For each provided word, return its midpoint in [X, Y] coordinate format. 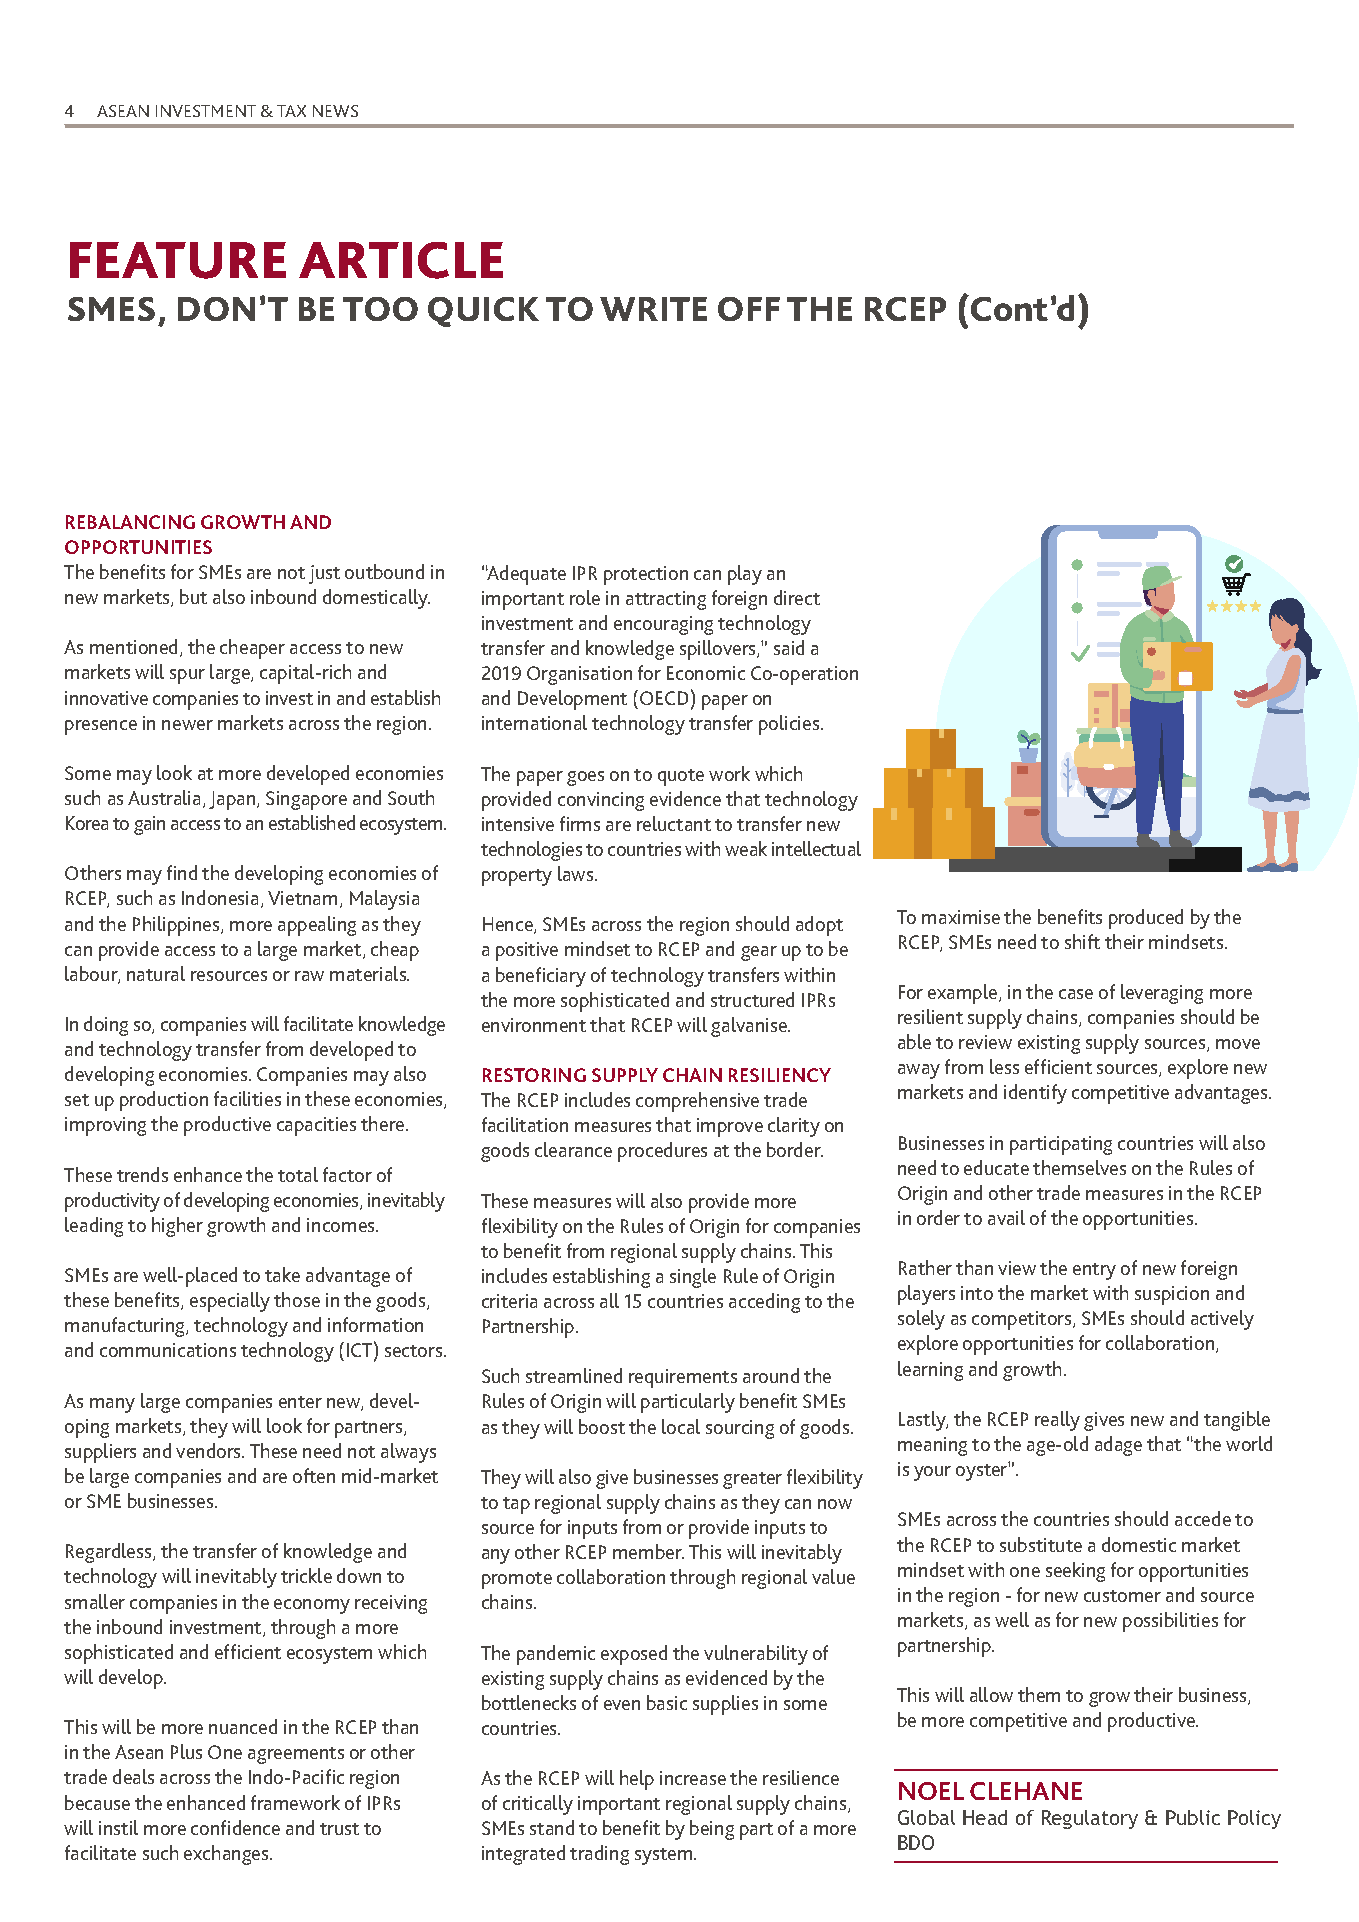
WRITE [653, 309]
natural [156, 973]
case [1076, 994]
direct [797, 597]
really [1057, 1421]
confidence [235, 1827]
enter [300, 1402]
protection [646, 575]
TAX [291, 111]
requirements [683, 1378]
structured [752, 999]
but [193, 596]
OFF [749, 309]
